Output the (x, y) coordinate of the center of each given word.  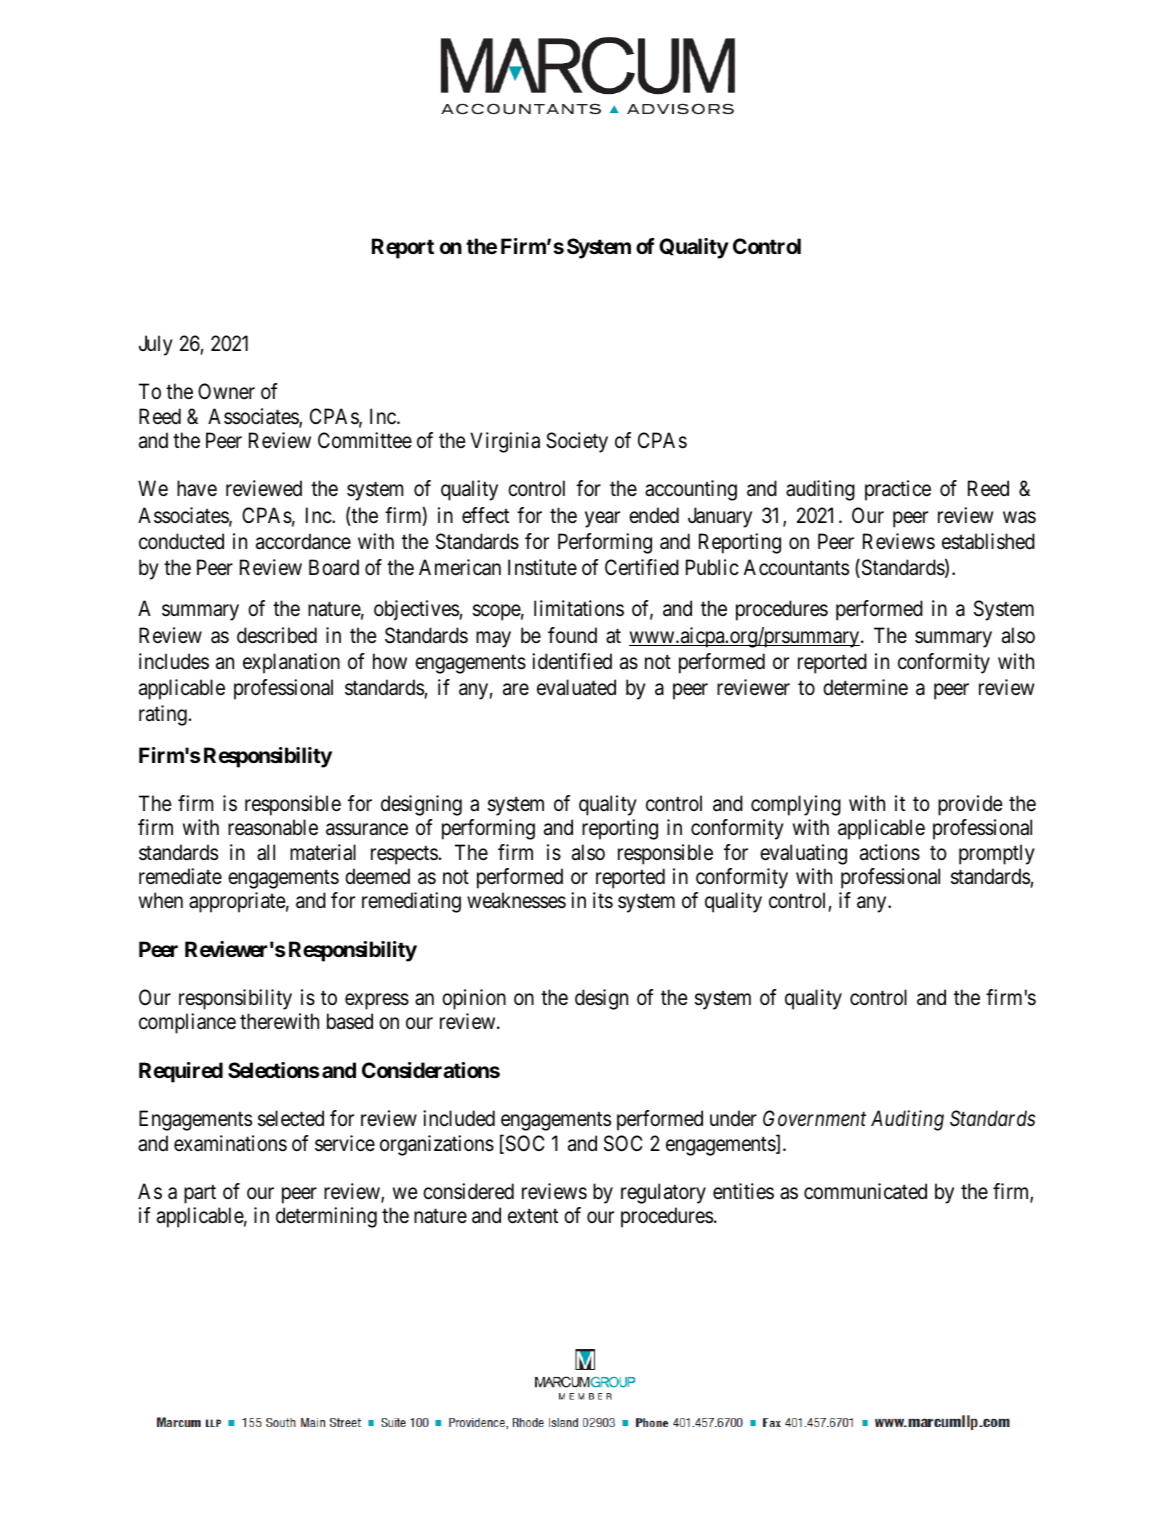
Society (577, 442)
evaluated (576, 687)
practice (898, 490)
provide (970, 805)
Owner (226, 391)
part (200, 1194)
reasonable (273, 827)
